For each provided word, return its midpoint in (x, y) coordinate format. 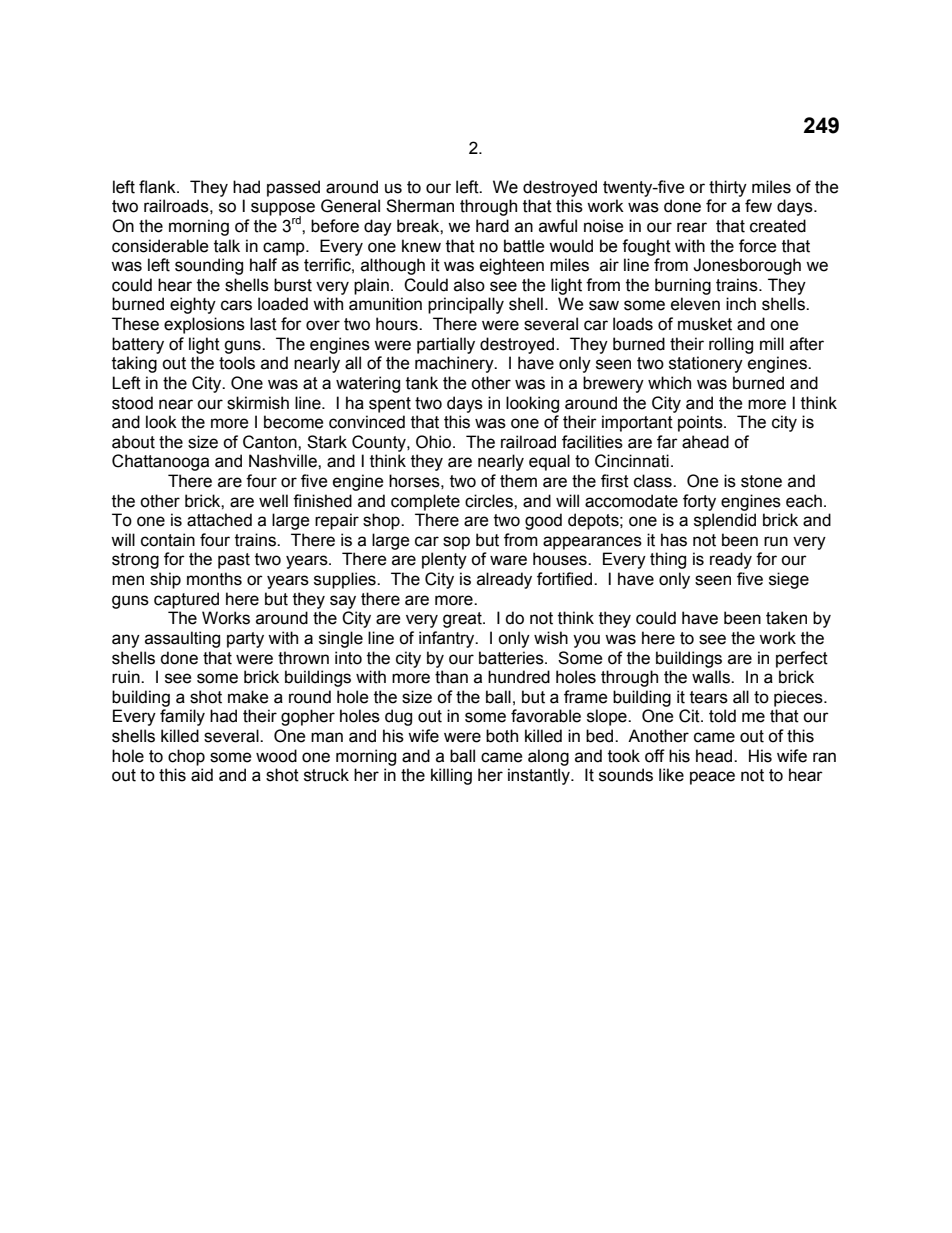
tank (422, 383)
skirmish (258, 403)
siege (789, 580)
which (669, 383)
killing (451, 776)
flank (158, 187)
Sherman (420, 206)
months (214, 579)
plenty (444, 560)
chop (186, 757)
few (758, 206)
